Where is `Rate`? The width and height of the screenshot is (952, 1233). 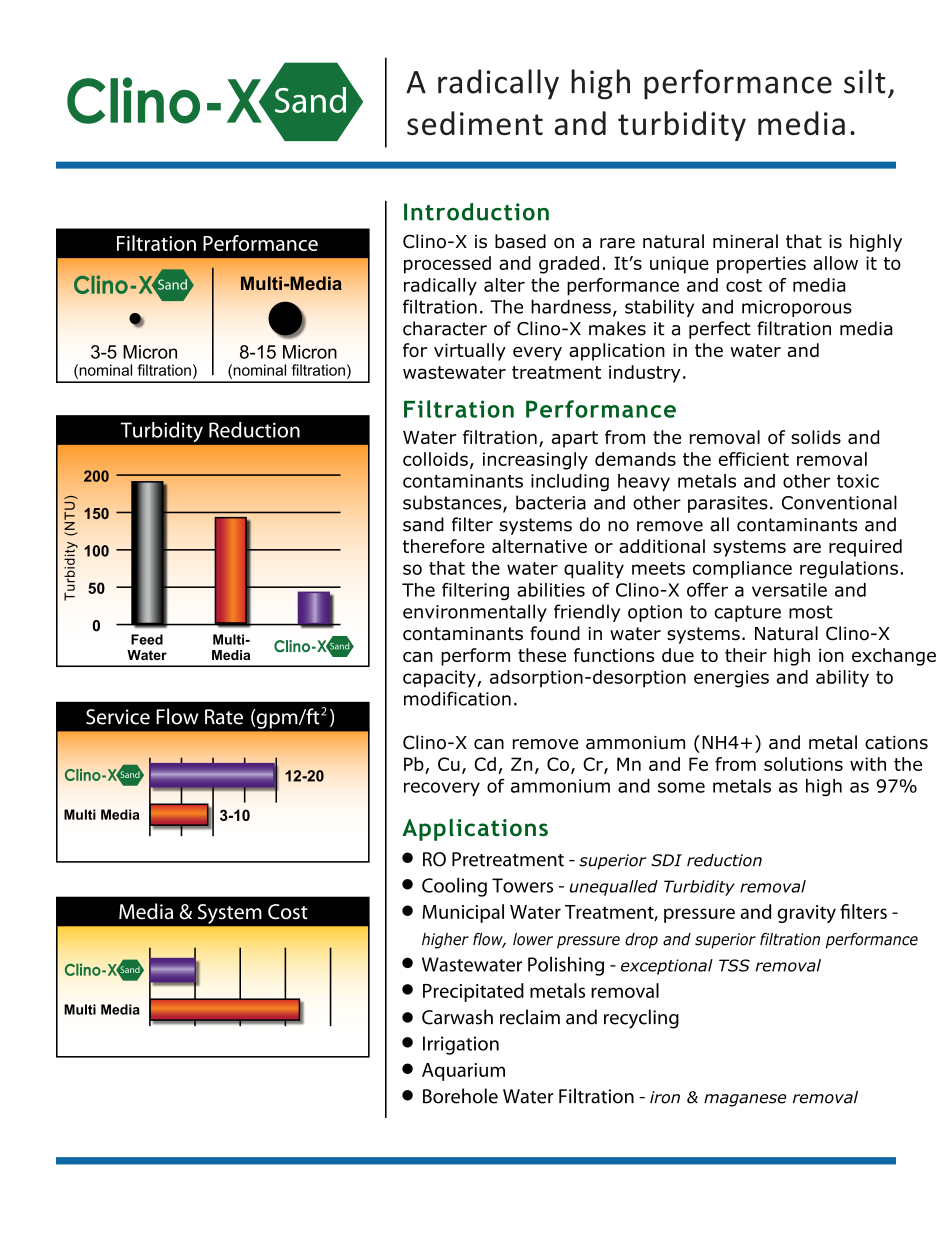 Rate is located at coordinates (224, 717).
